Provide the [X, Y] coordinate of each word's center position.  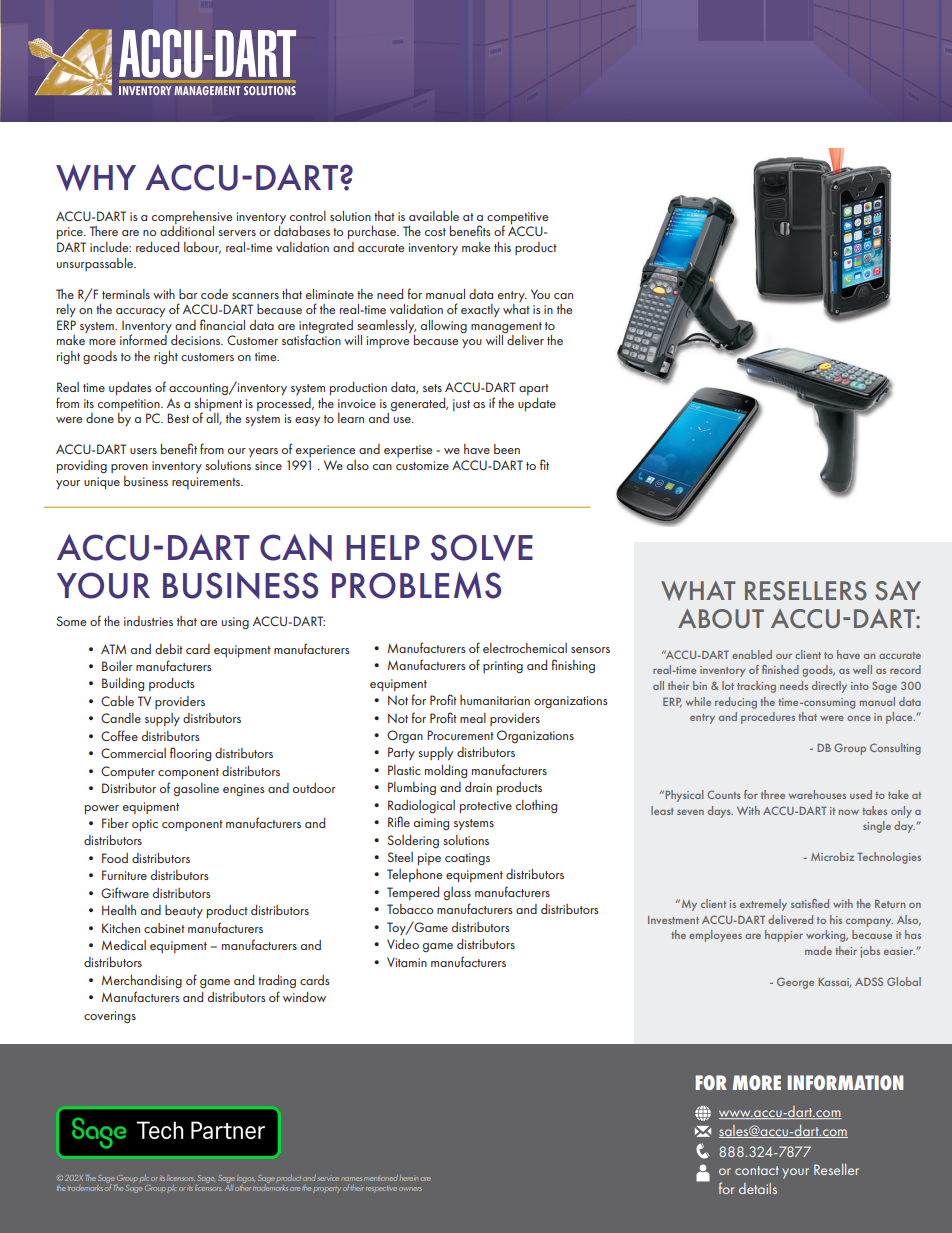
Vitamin [407, 962]
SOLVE [482, 547]
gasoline [196, 789]
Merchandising [142, 981]
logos [246, 1180]
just [461, 405]
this [502, 247]
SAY [898, 591]
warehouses [817, 794]
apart [534, 389]
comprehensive [192, 219]
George [795, 983]
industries [148, 621]
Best [178, 418]
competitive [517, 219]
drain [478, 787]
